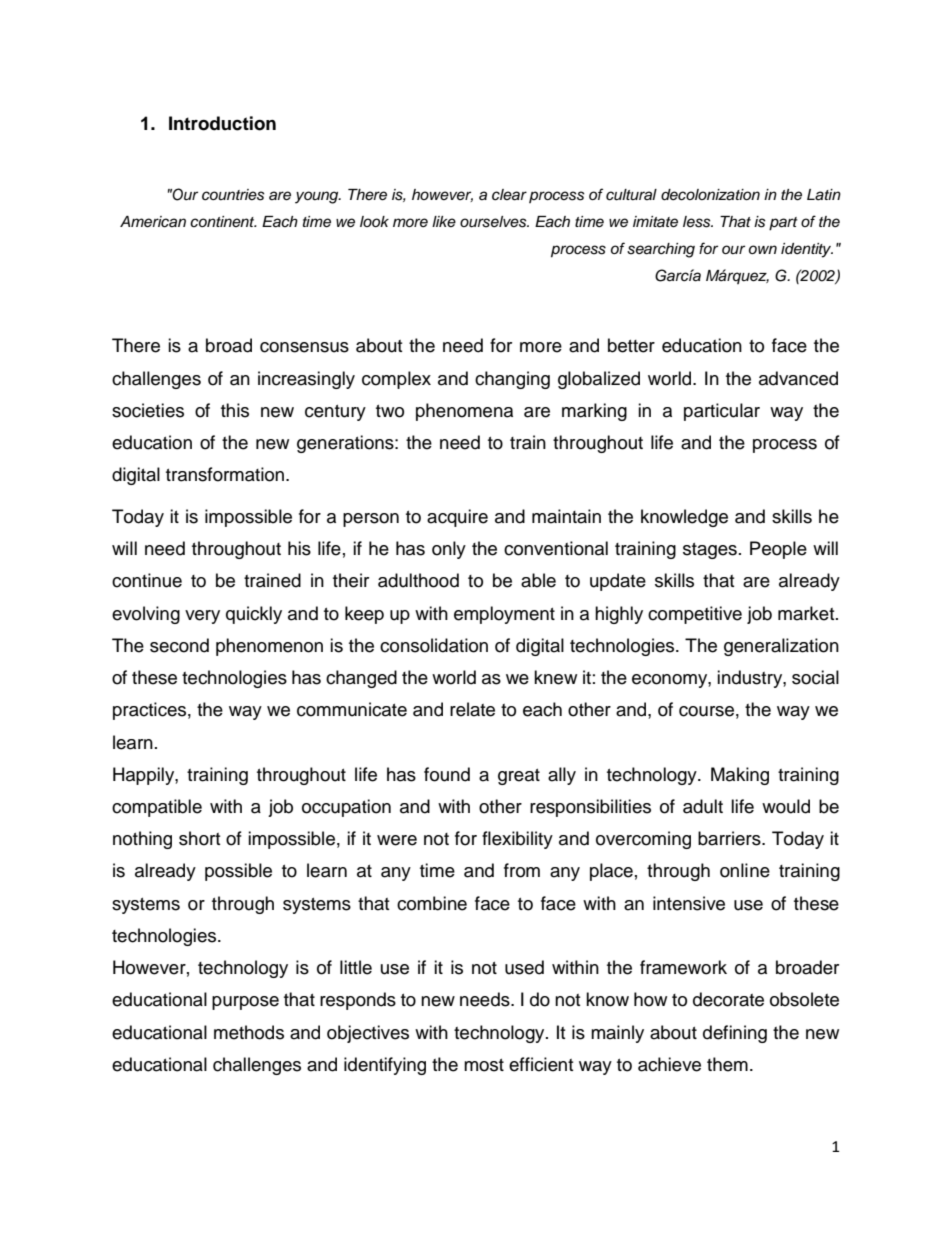 The image size is (952, 1233). What do you see at coordinates (249, 1032) in the screenshot?
I see `methods` at bounding box center [249, 1032].
